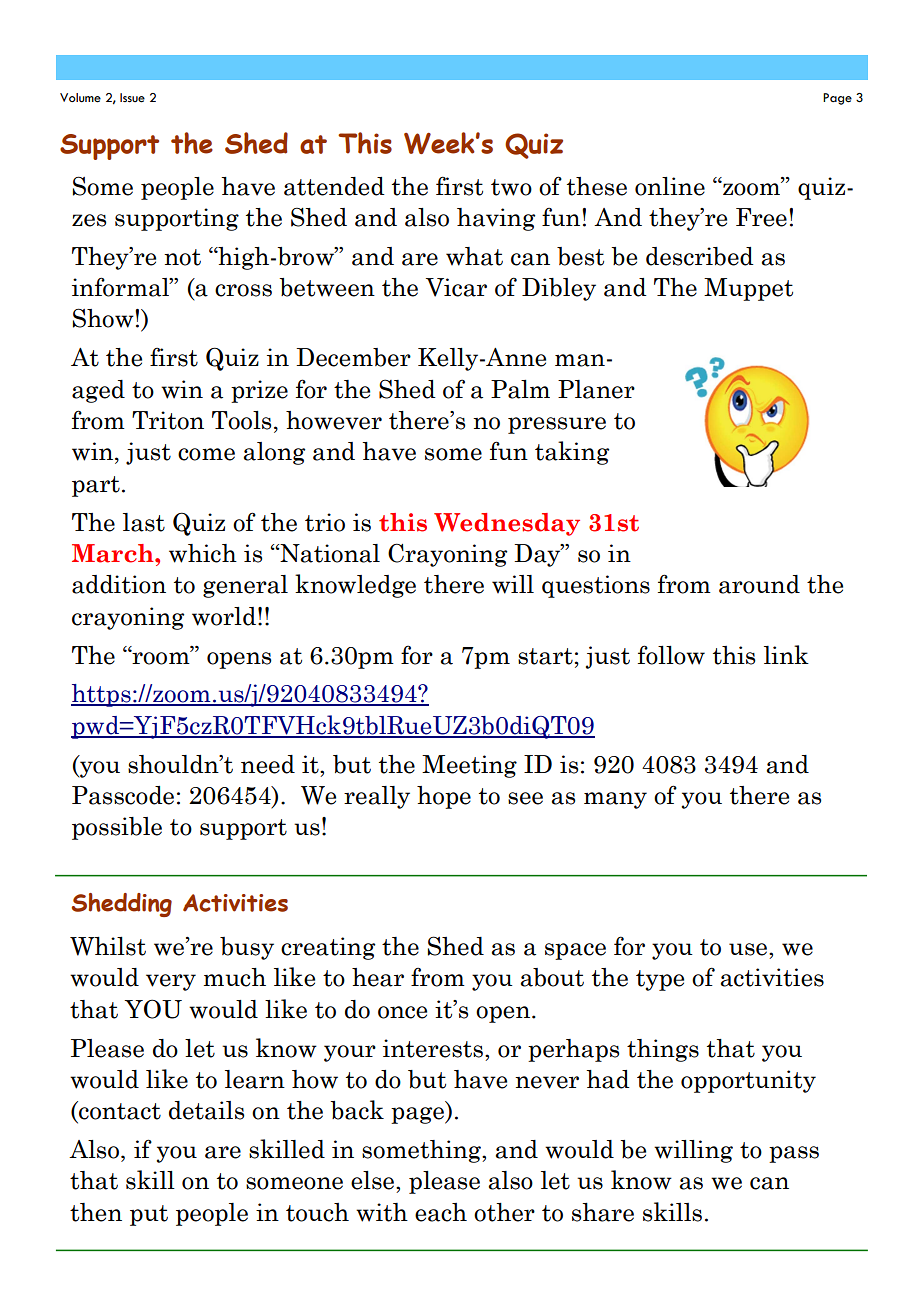 This image has width=924, height=1308. What do you see at coordinates (104, 318) in the image?
I see `Show` at bounding box center [104, 318].
